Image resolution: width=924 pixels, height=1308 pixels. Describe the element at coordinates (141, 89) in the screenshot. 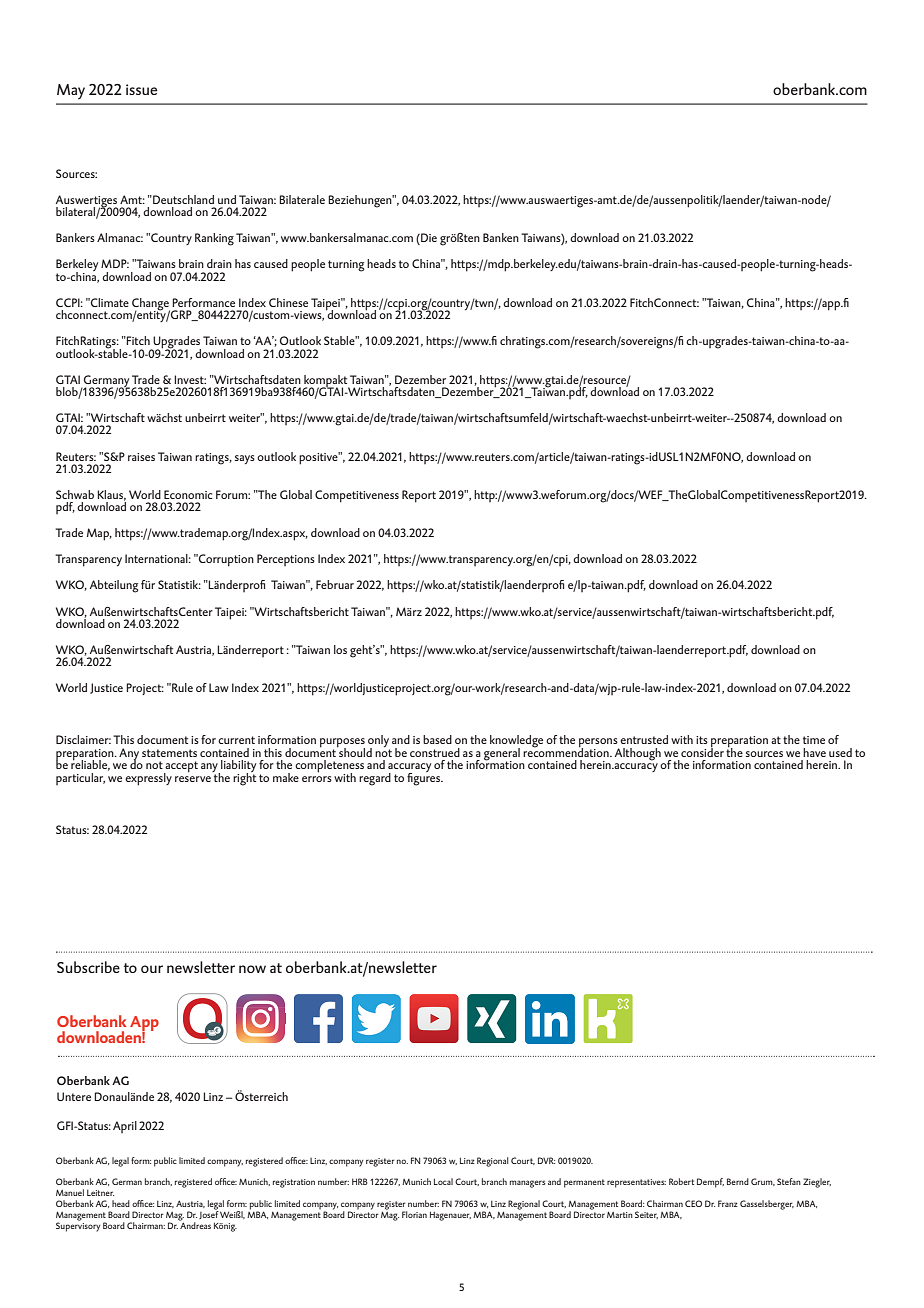

I see `issue` at that location.
